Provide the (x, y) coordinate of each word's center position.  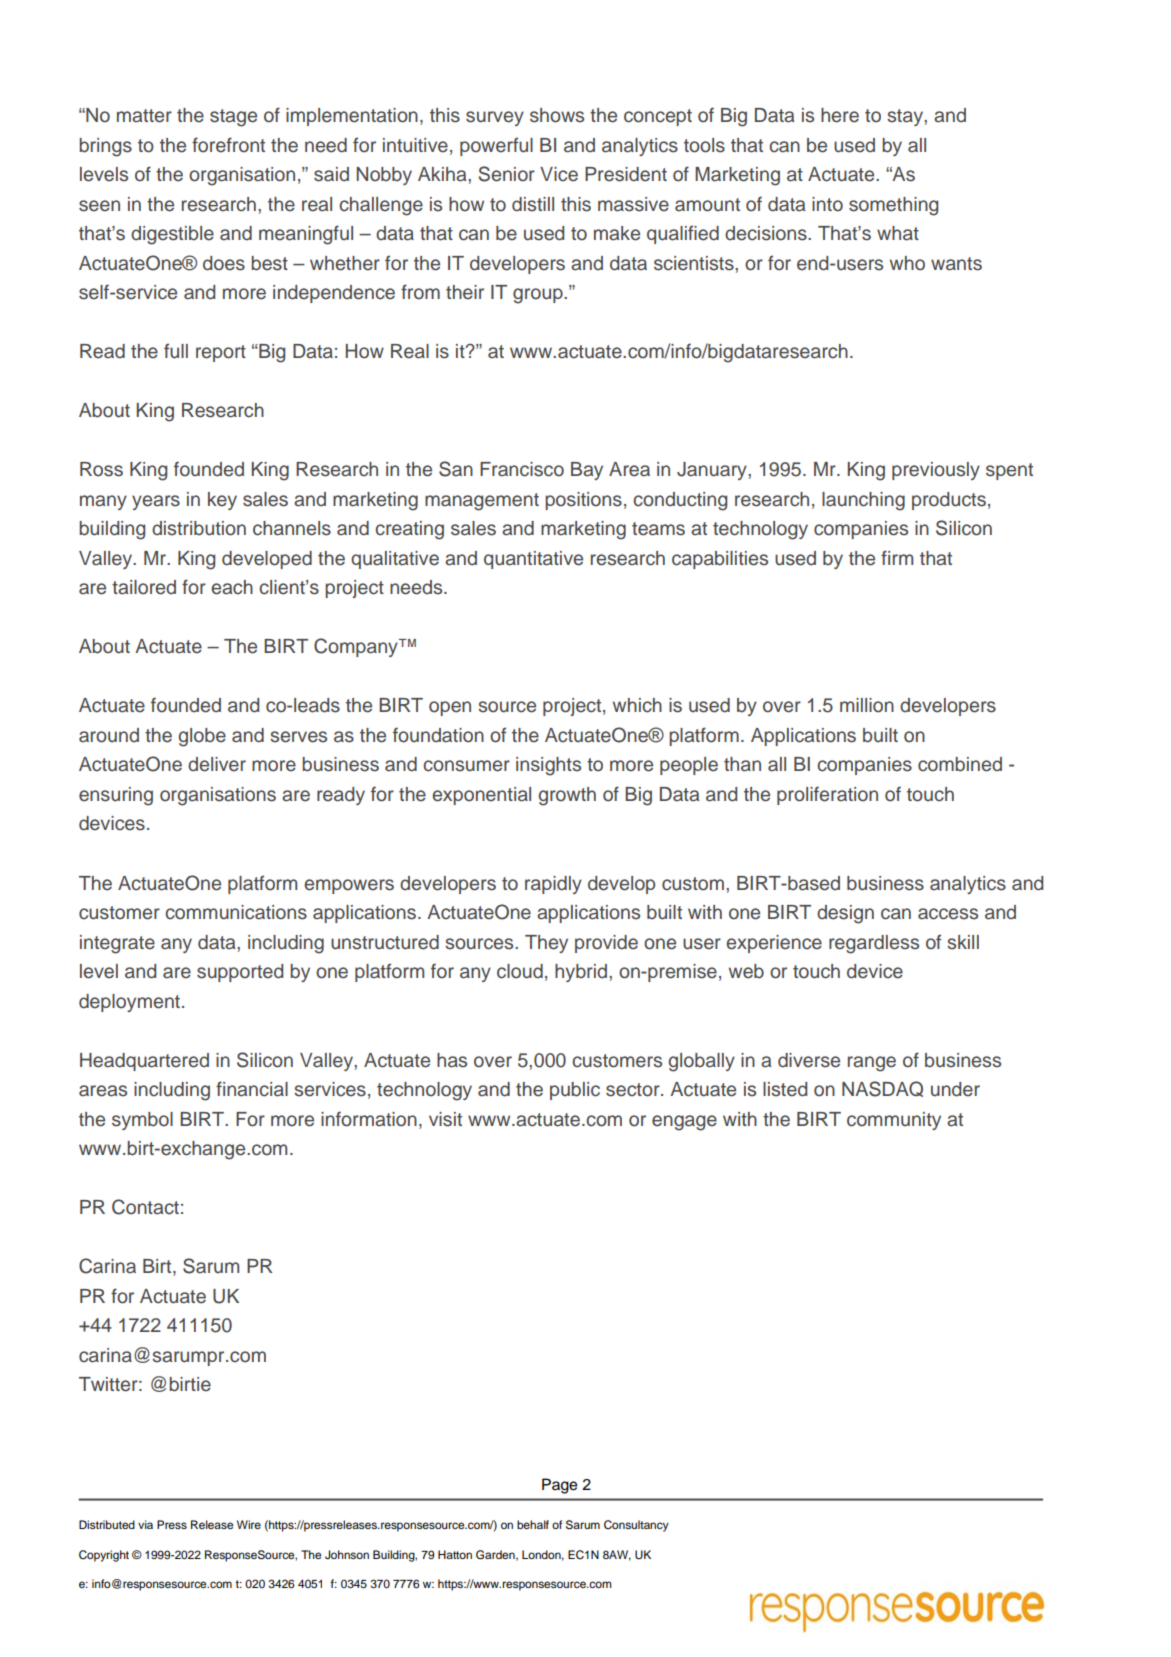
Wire (249, 1524)
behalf (533, 1524)
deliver (217, 764)
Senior (506, 174)
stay (906, 117)
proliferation (827, 795)
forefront (228, 145)
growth (567, 796)
